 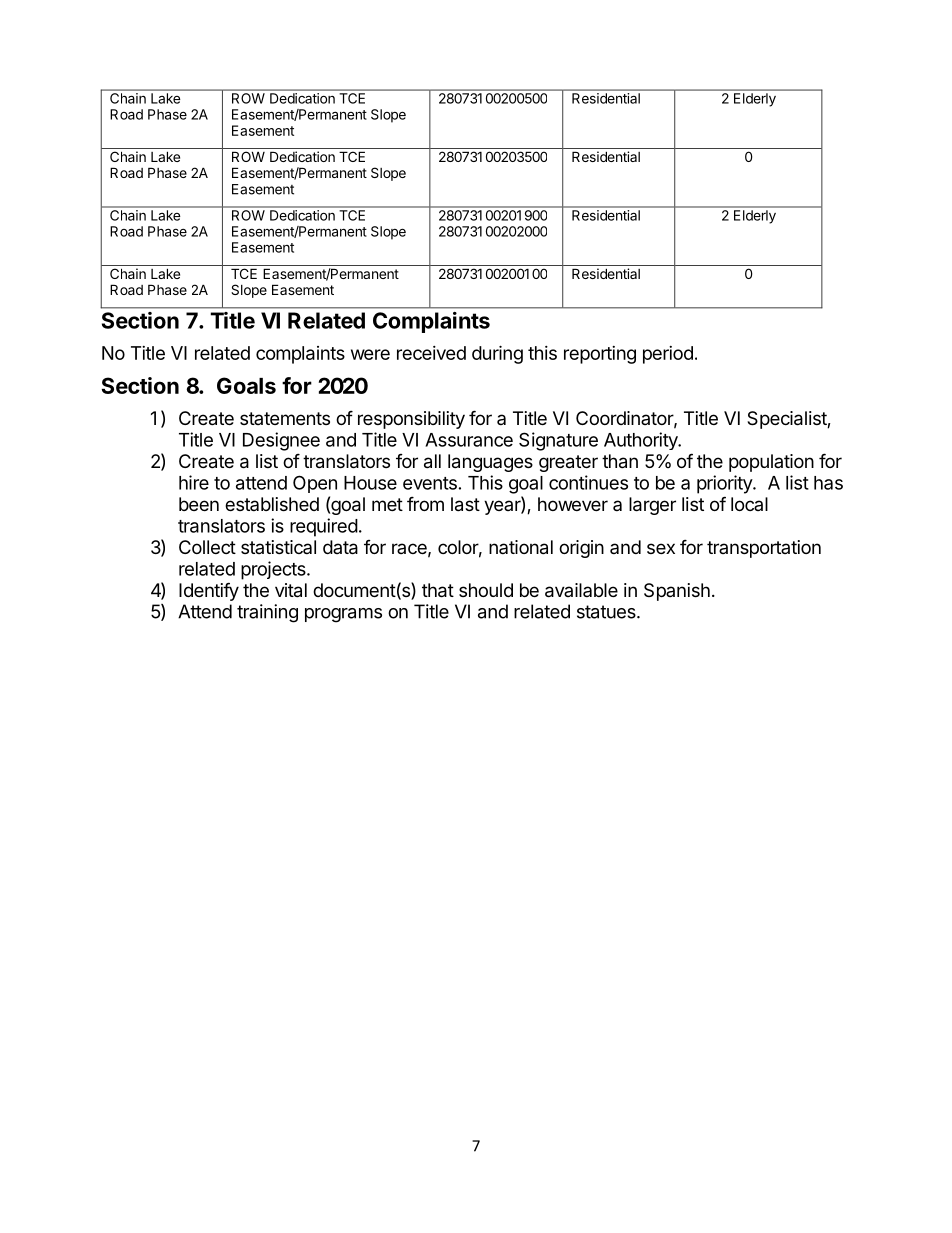 I want to click on last, so click(x=465, y=504).
